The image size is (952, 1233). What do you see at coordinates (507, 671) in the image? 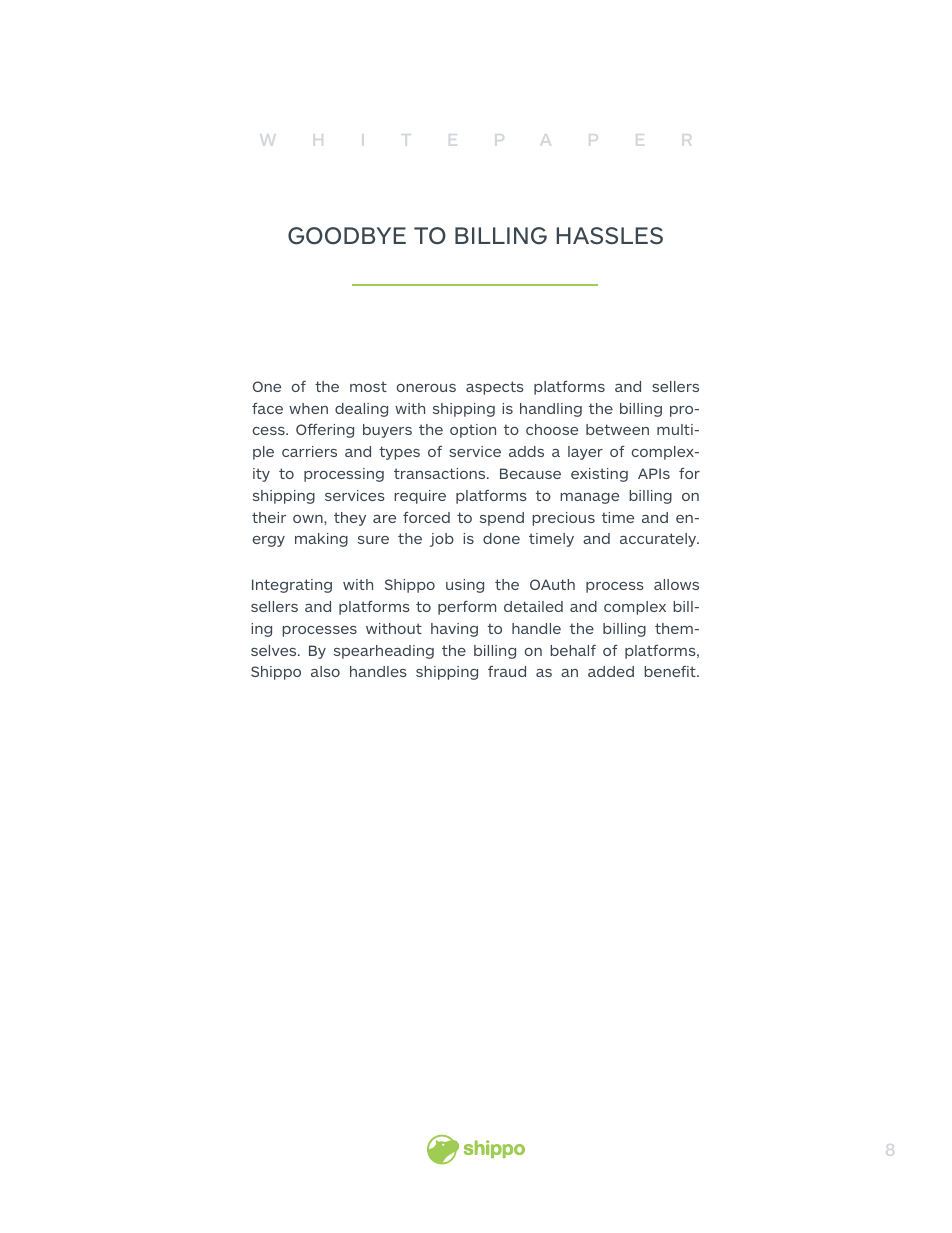
I see `fraud` at bounding box center [507, 671].
